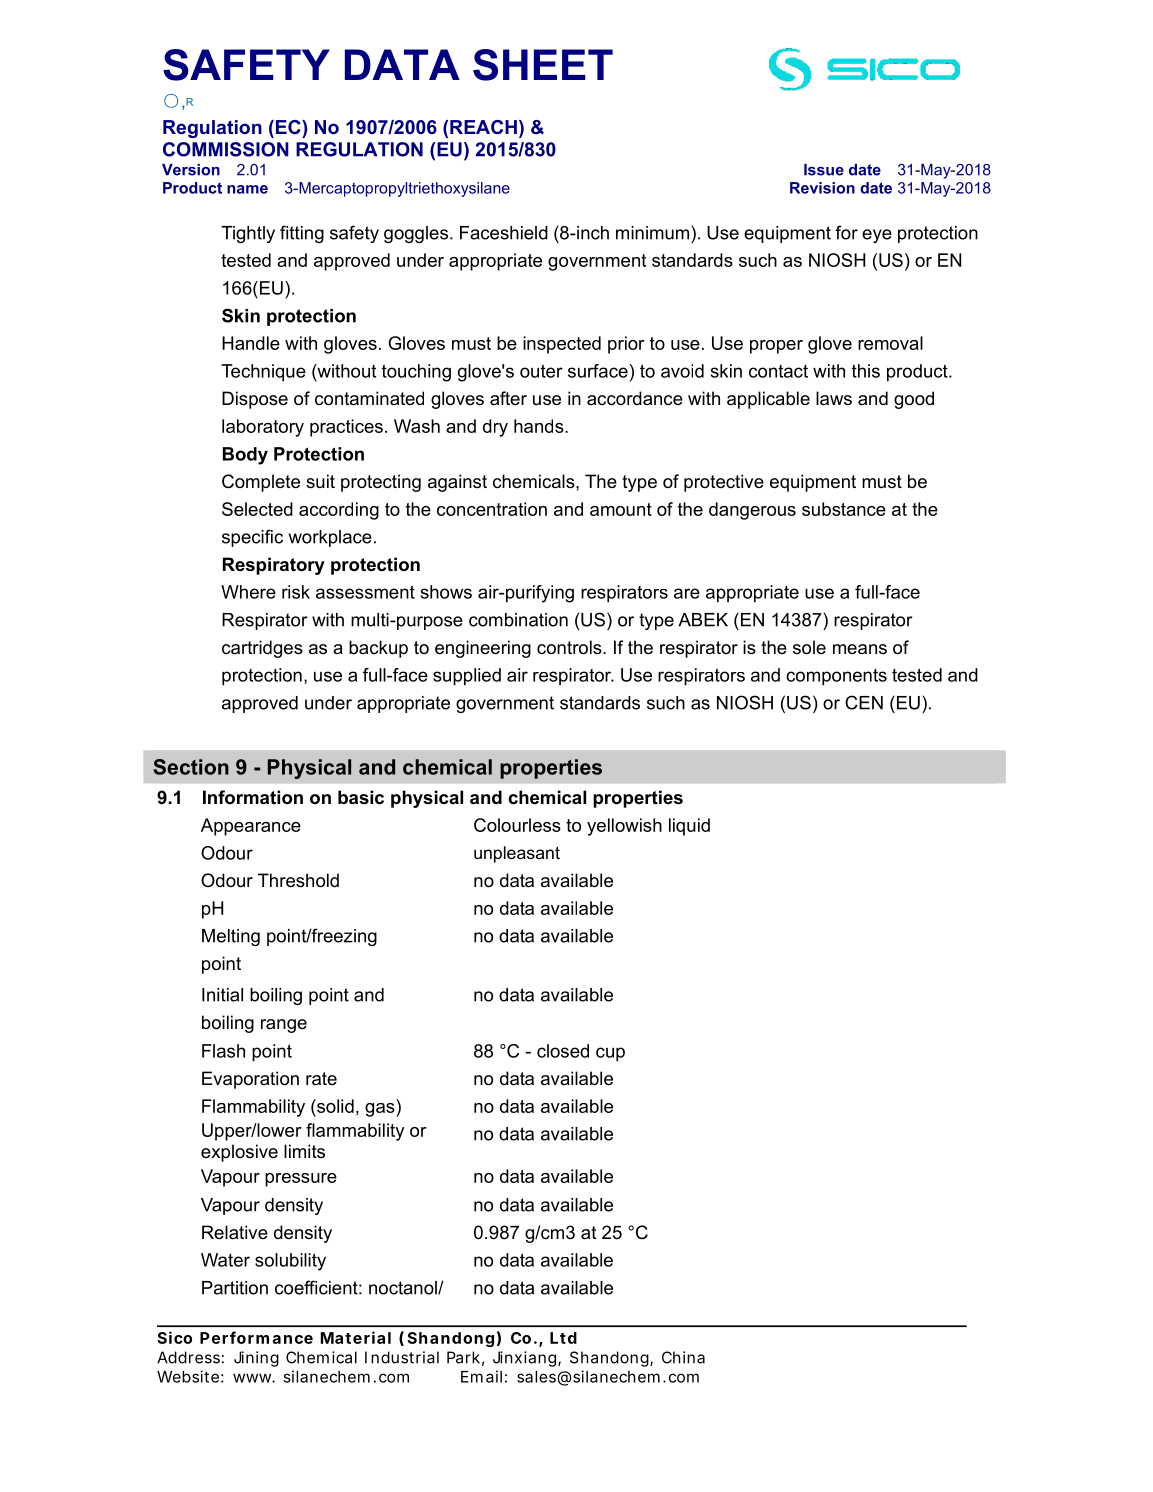  Describe the element at coordinates (563, 1338) in the document. I see `Ltd` at that location.
